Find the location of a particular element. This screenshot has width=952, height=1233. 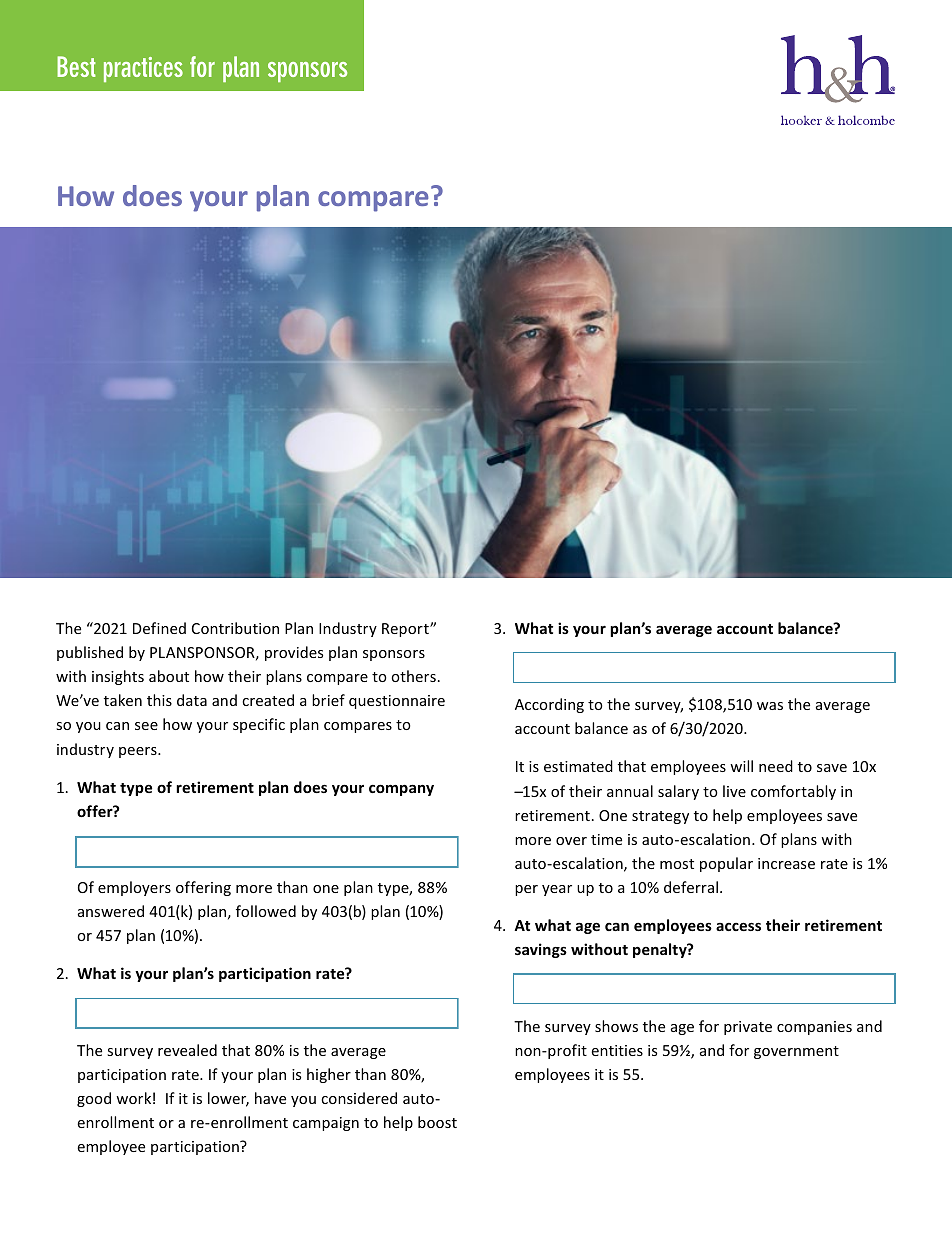

Best is located at coordinates (76, 66).
